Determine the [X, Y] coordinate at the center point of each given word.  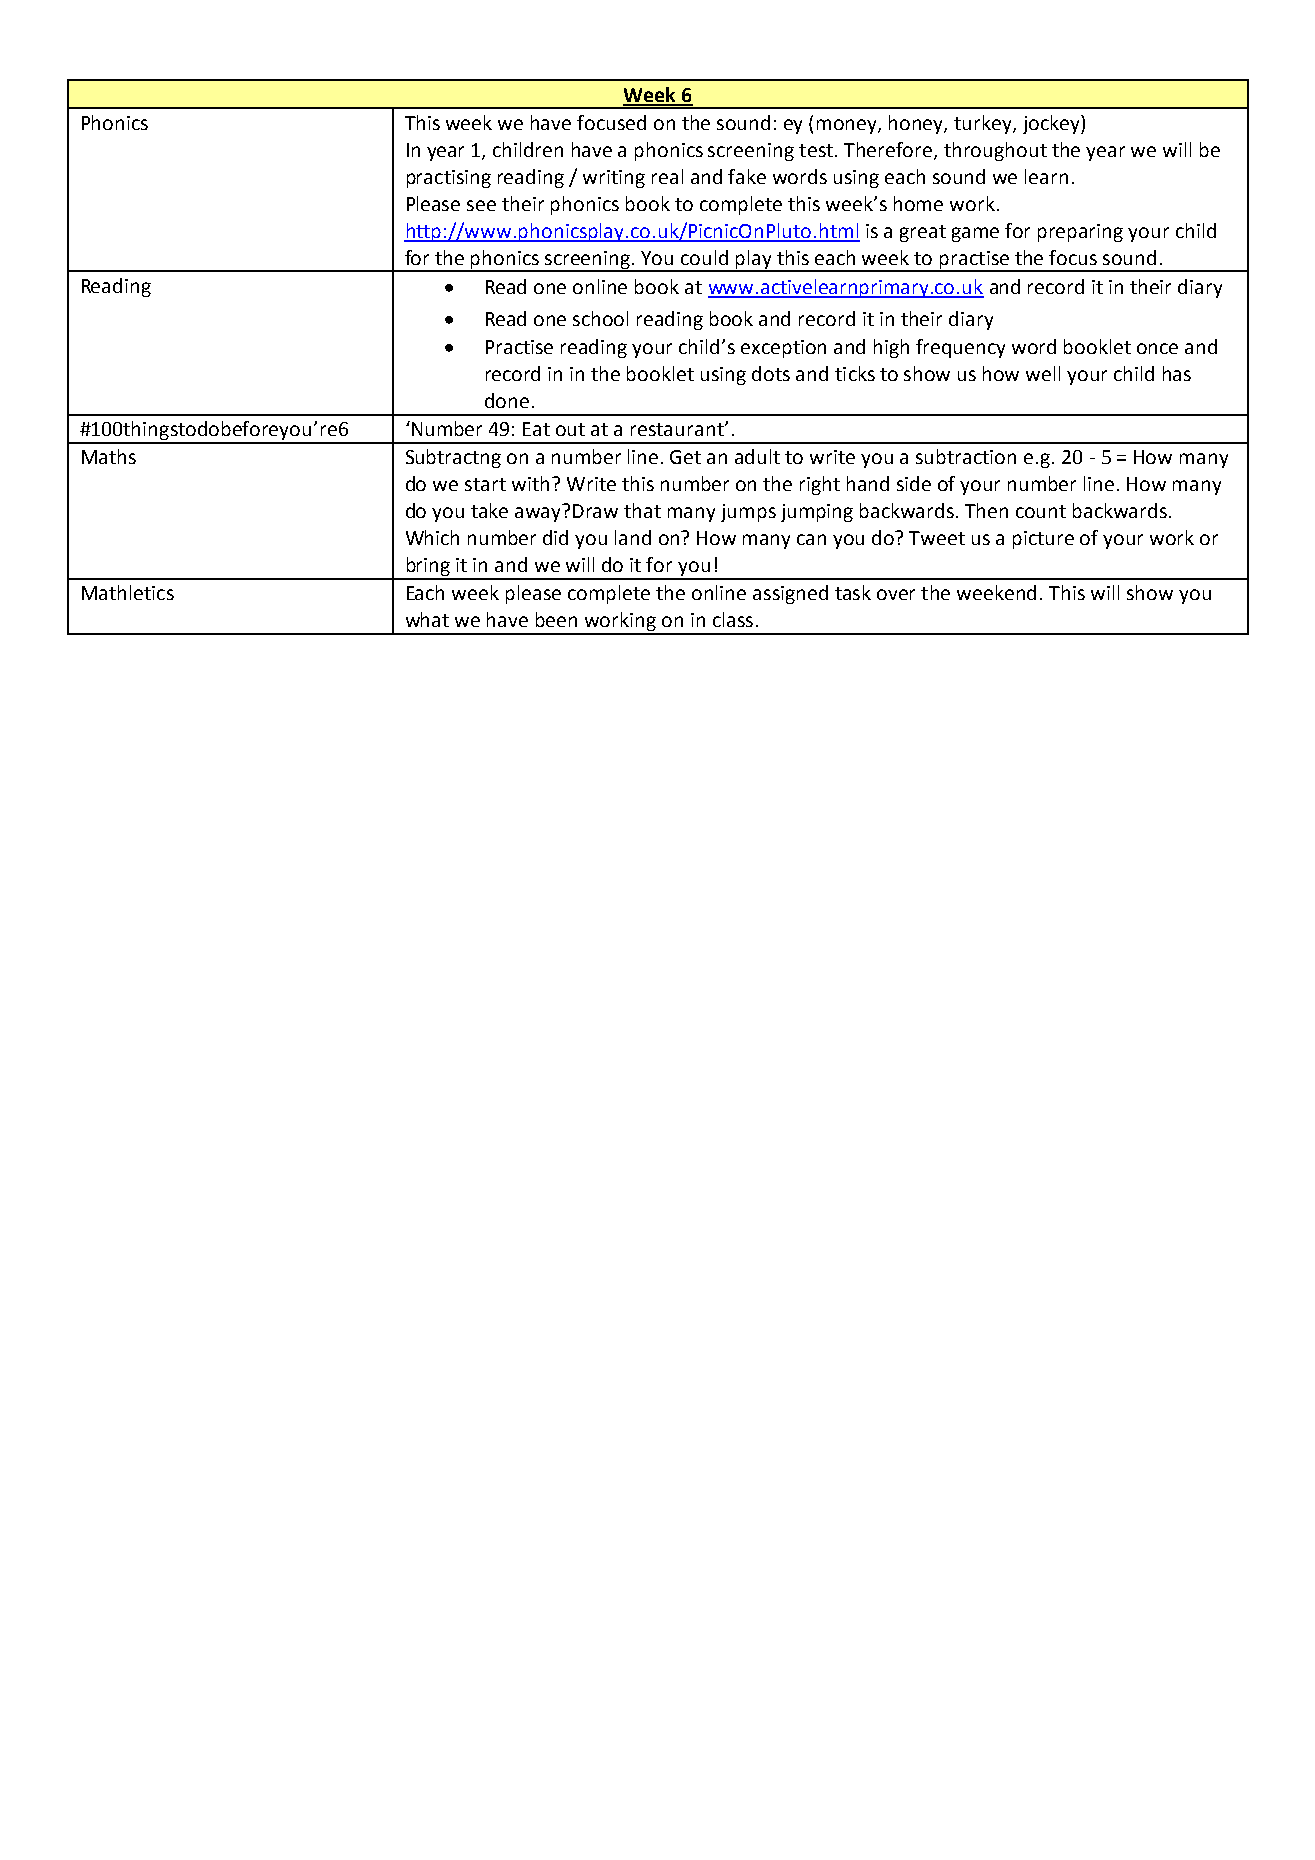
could [704, 257]
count [1041, 511]
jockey [1052, 124]
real [667, 176]
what [427, 619]
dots [771, 373]
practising [449, 179]
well [1043, 373]
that [642, 510]
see [481, 205]
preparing [1080, 233]
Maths [109, 456]
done [507, 400]
